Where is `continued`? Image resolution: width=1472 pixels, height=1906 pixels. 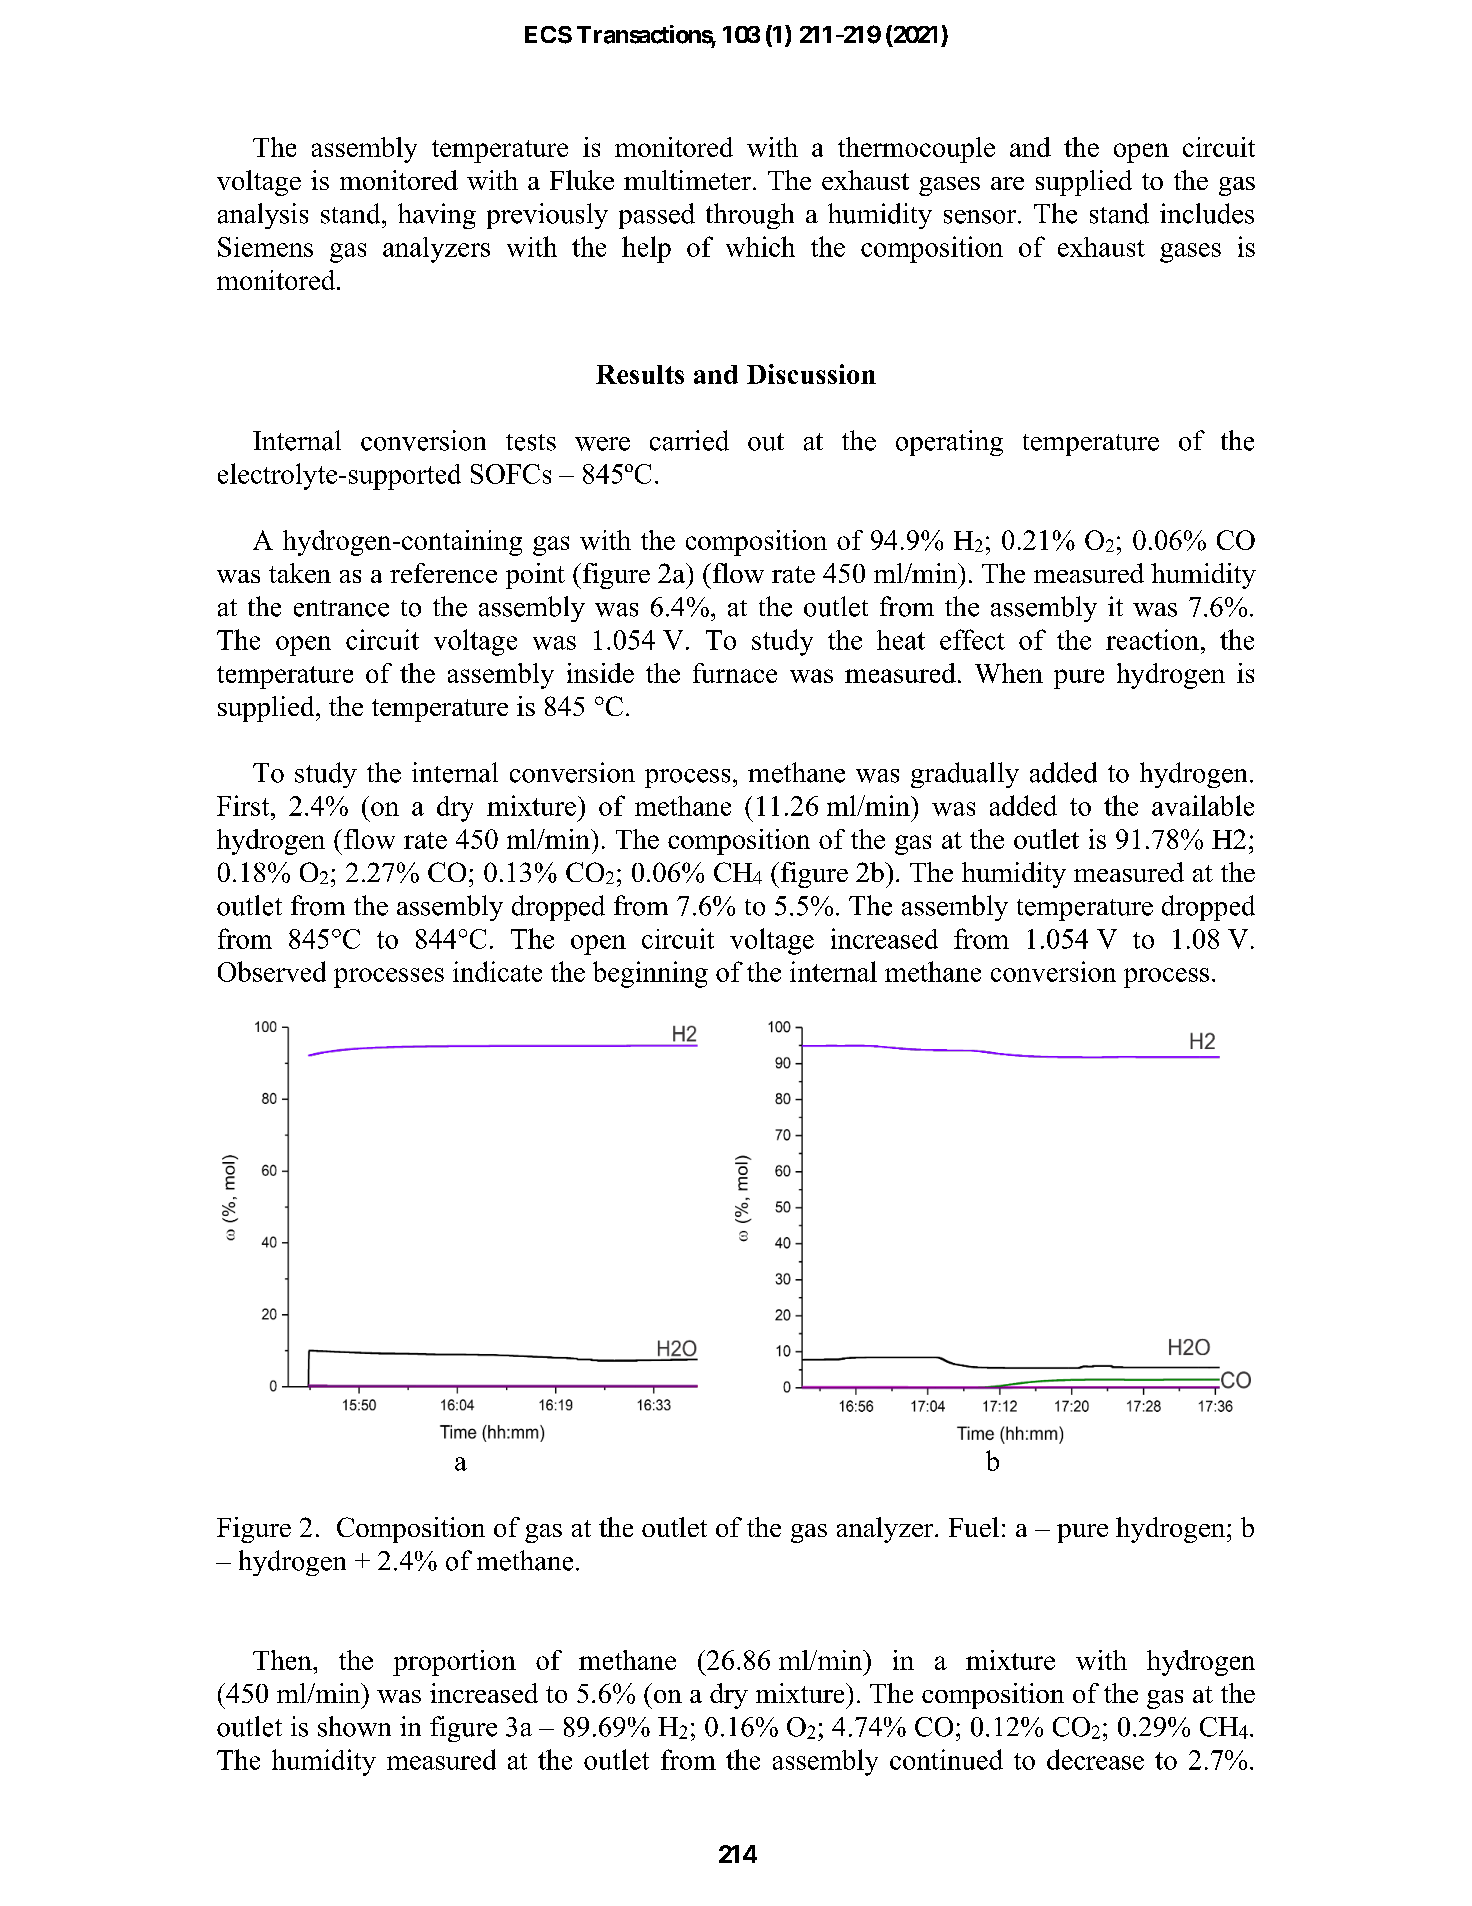
continued is located at coordinates (946, 1759).
